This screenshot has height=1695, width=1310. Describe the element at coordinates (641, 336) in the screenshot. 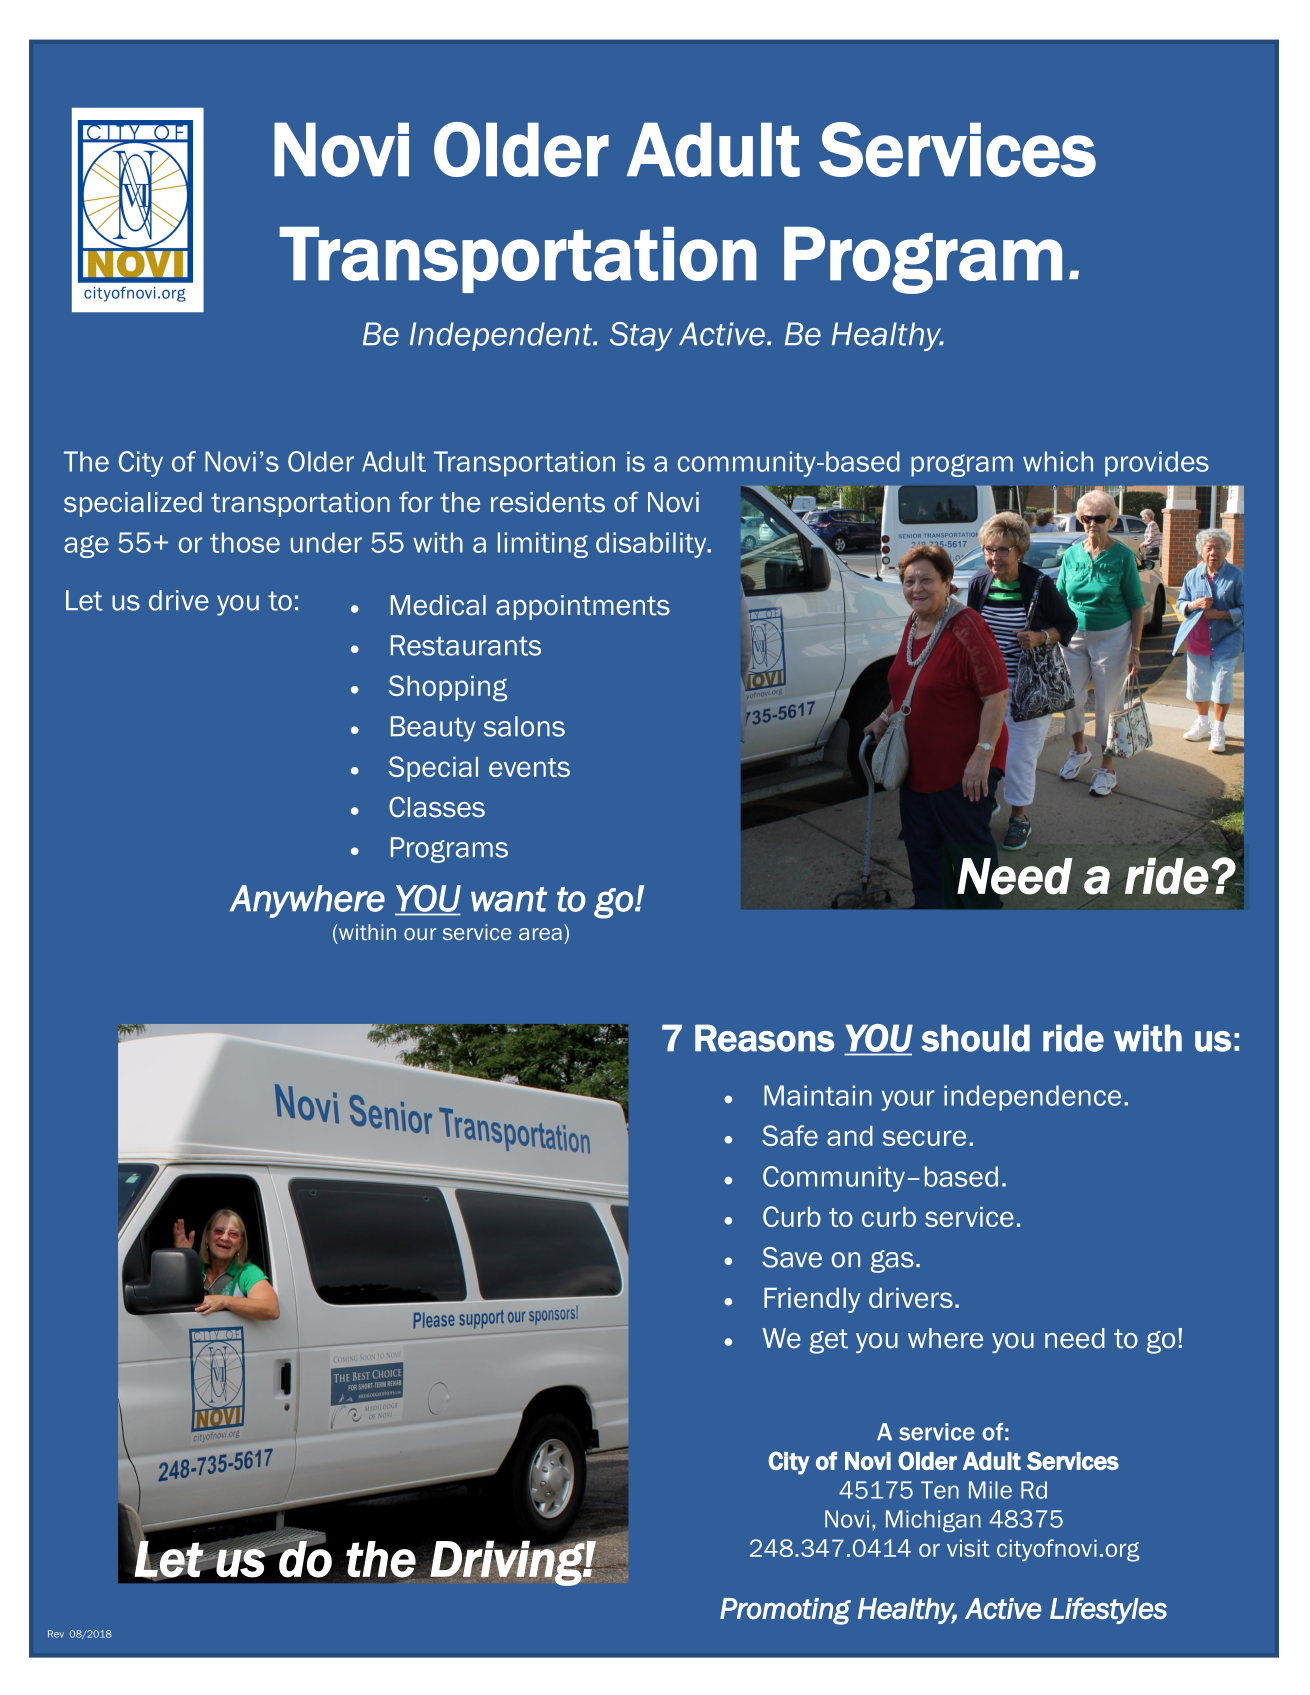

I see `Stay` at that location.
